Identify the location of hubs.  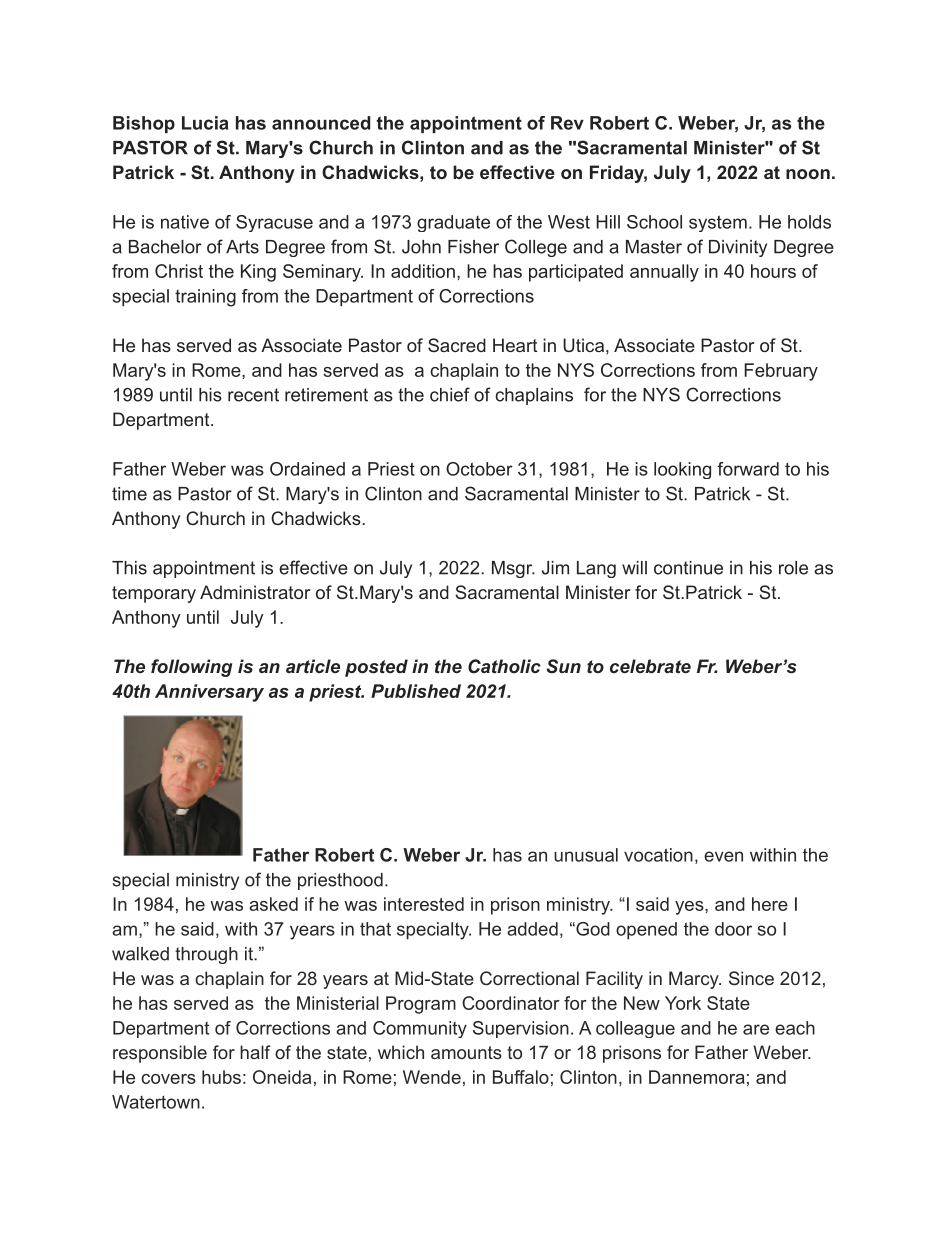
(221, 1077).
